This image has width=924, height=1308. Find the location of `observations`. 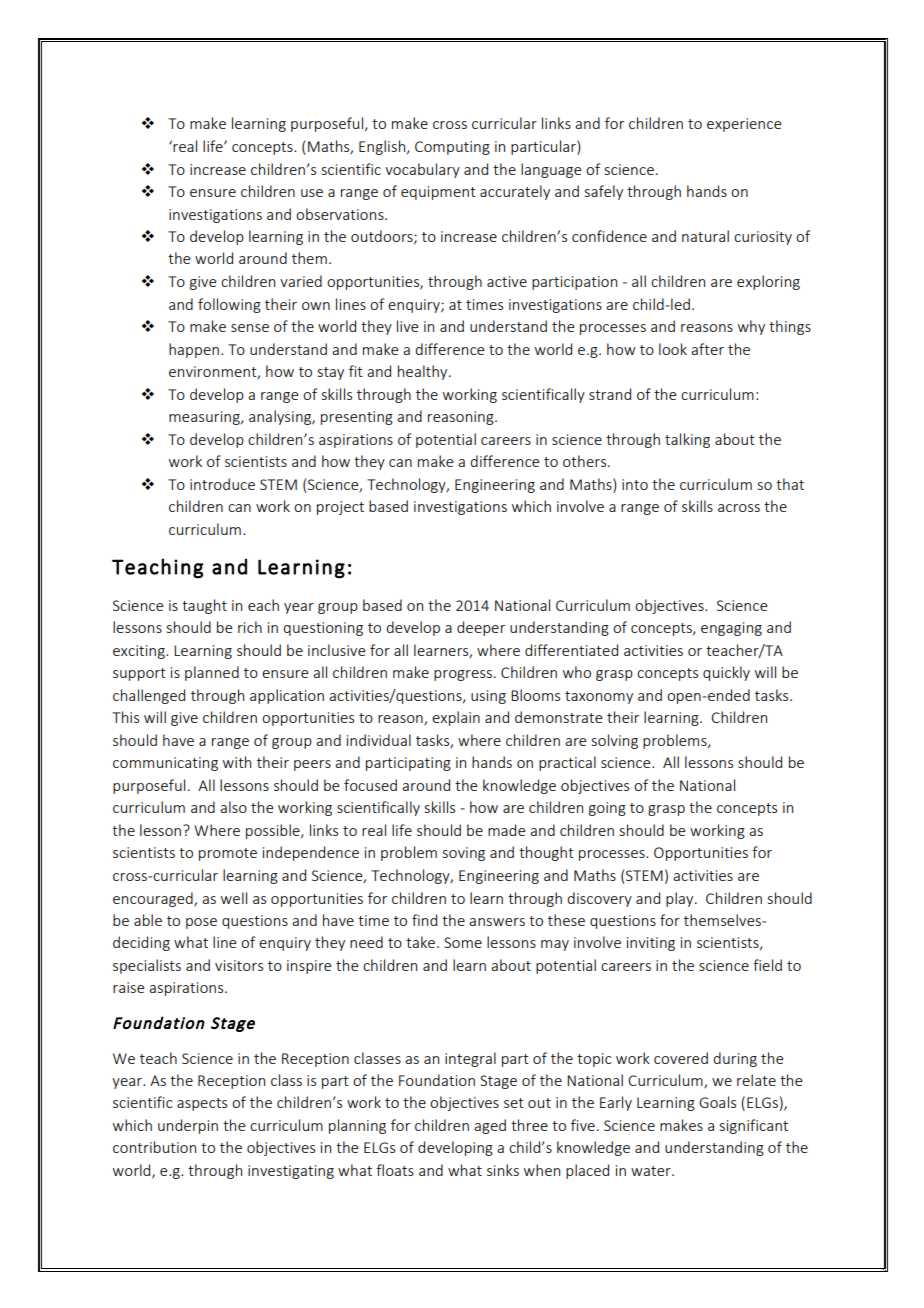

observations is located at coordinates (341, 214).
